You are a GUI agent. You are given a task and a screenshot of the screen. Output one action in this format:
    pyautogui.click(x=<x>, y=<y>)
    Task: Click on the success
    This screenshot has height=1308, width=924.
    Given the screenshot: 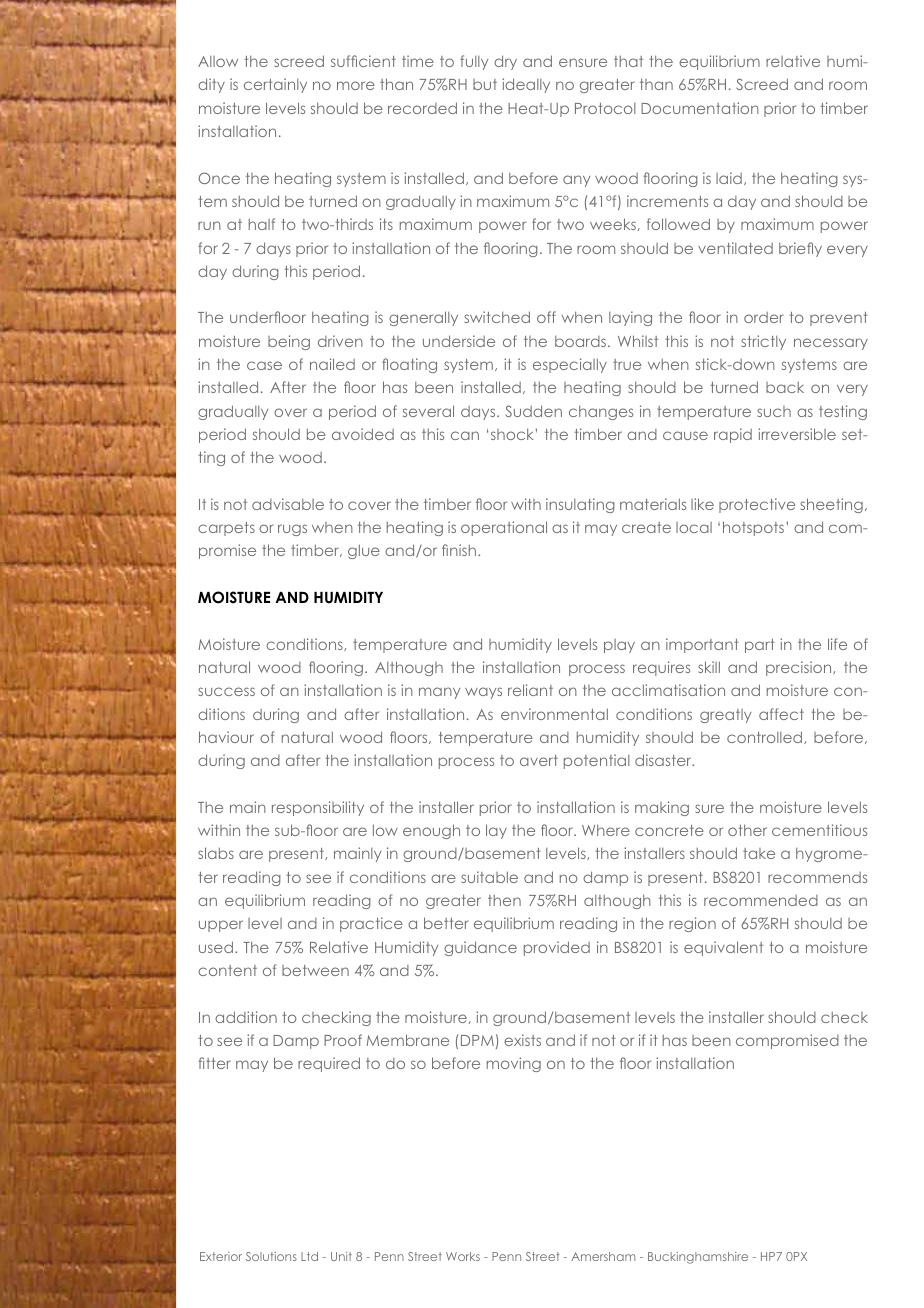 What is the action you would take?
    pyautogui.click(x=226, y=691)
